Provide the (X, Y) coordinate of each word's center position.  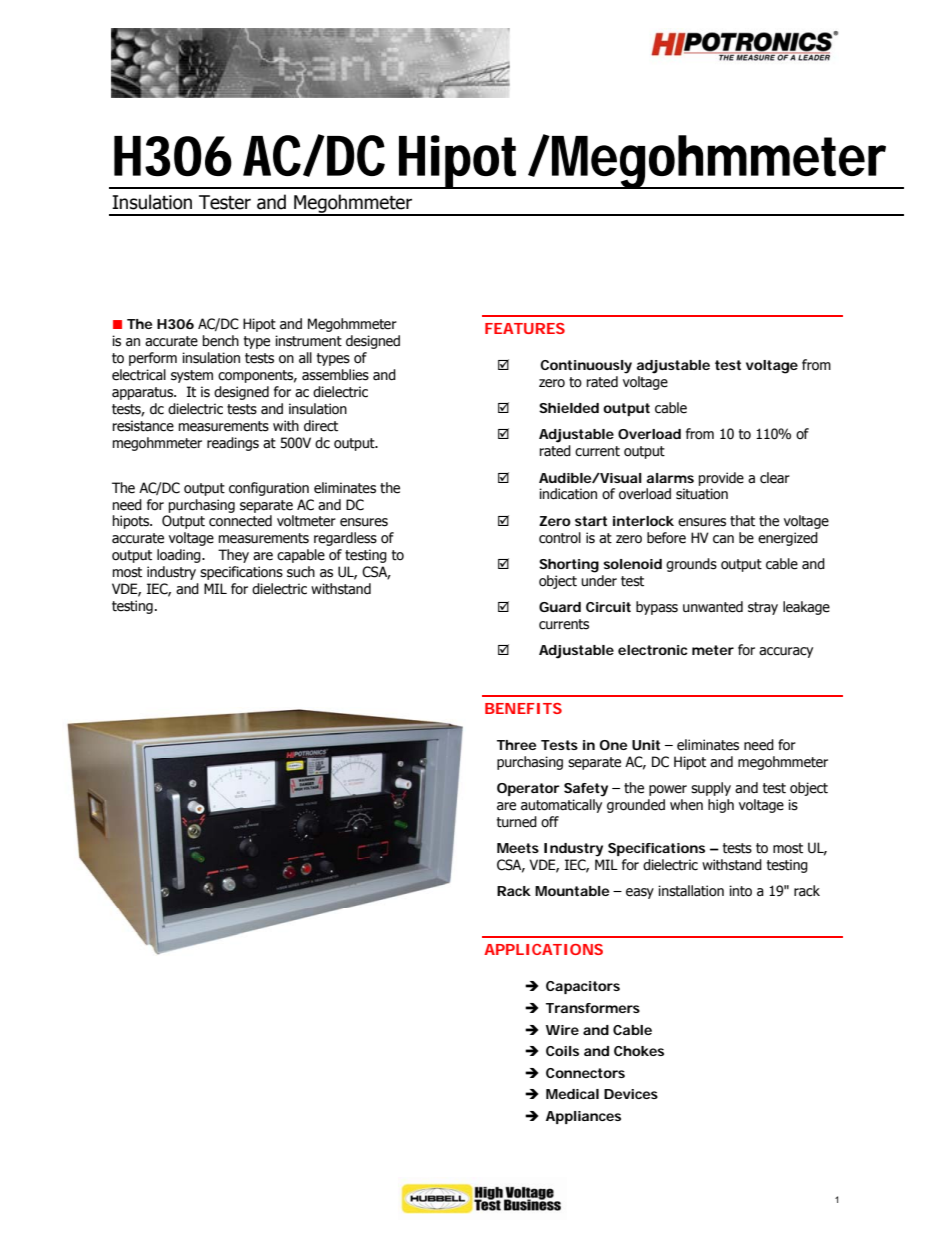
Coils (562, 1051)
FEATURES (525, 328)
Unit (646, 745)
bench (221, 341)
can (723, 539)
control (560, 538)
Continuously (586, 367)
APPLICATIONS (543, 949)
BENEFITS (523, 708)
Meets (518, 848)
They (233, 556)
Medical (572, 1094)
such (301, 572)
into (740, 891)
